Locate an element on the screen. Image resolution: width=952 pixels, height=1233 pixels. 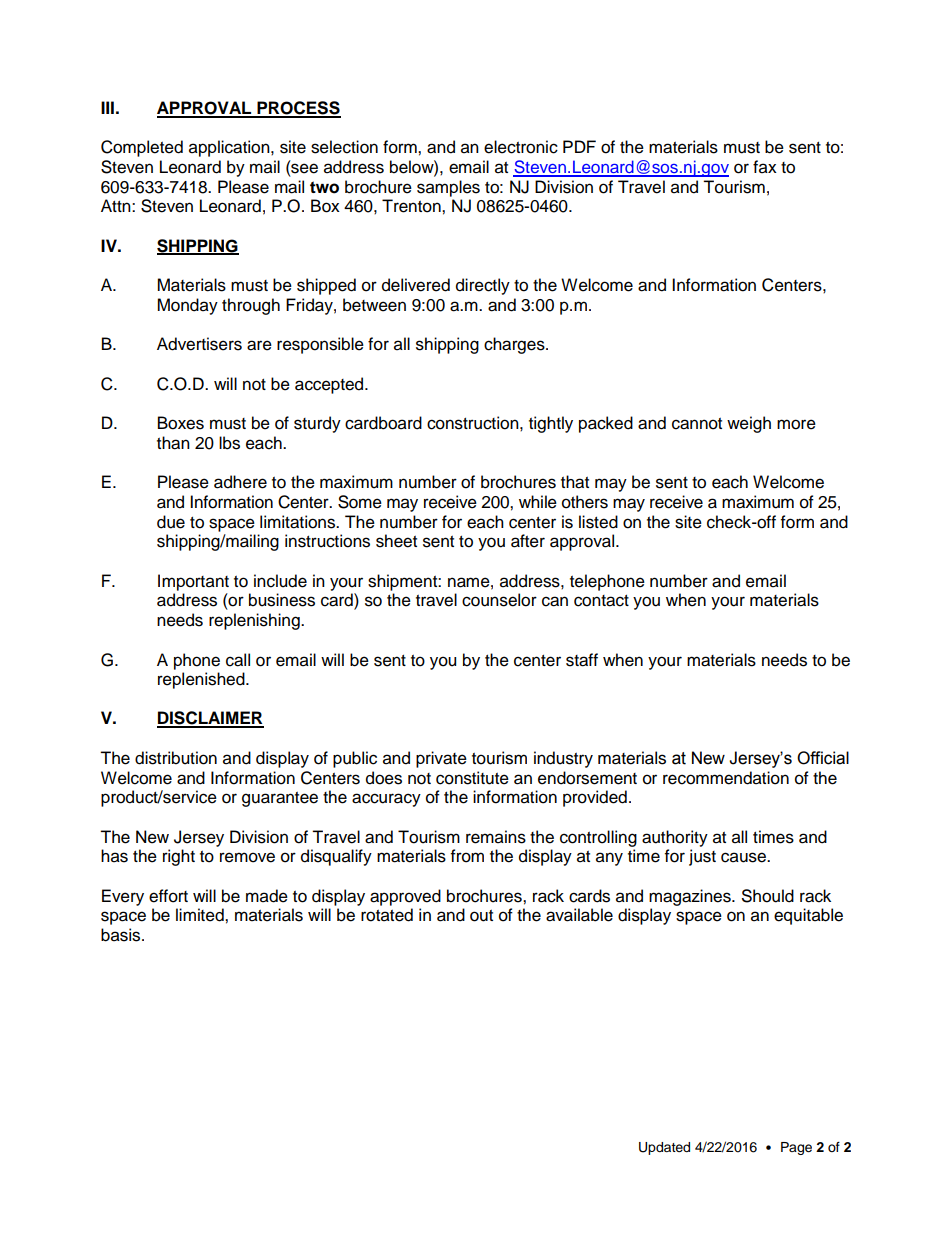
counselor is located at coordinates (499, 600).
